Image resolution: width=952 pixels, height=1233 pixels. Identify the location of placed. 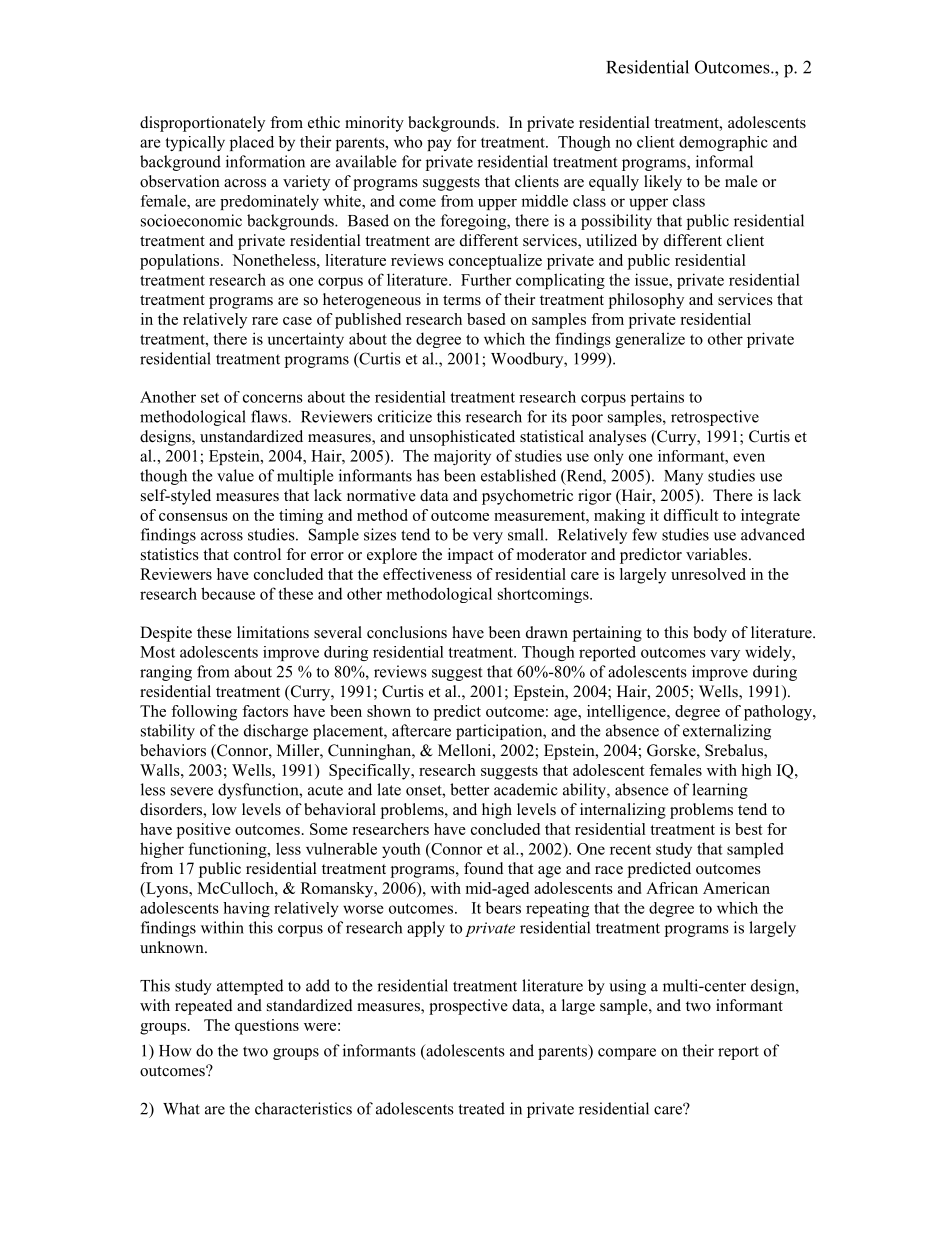
(252, 143).
